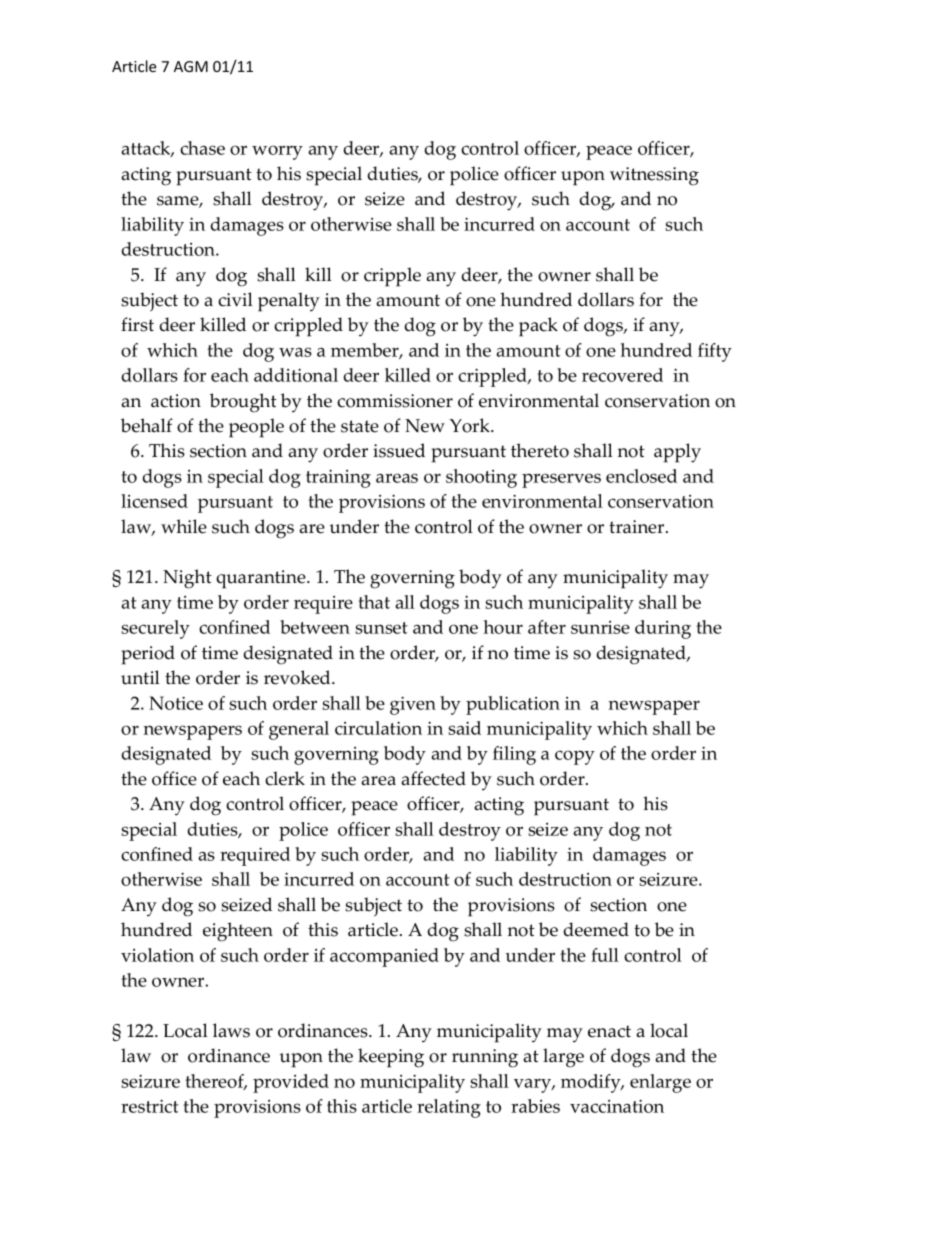 This screenshot has width=952, height=1233. Describe the element at coordinates (235, 299) in the screenshot. I see `civil` at that location.
